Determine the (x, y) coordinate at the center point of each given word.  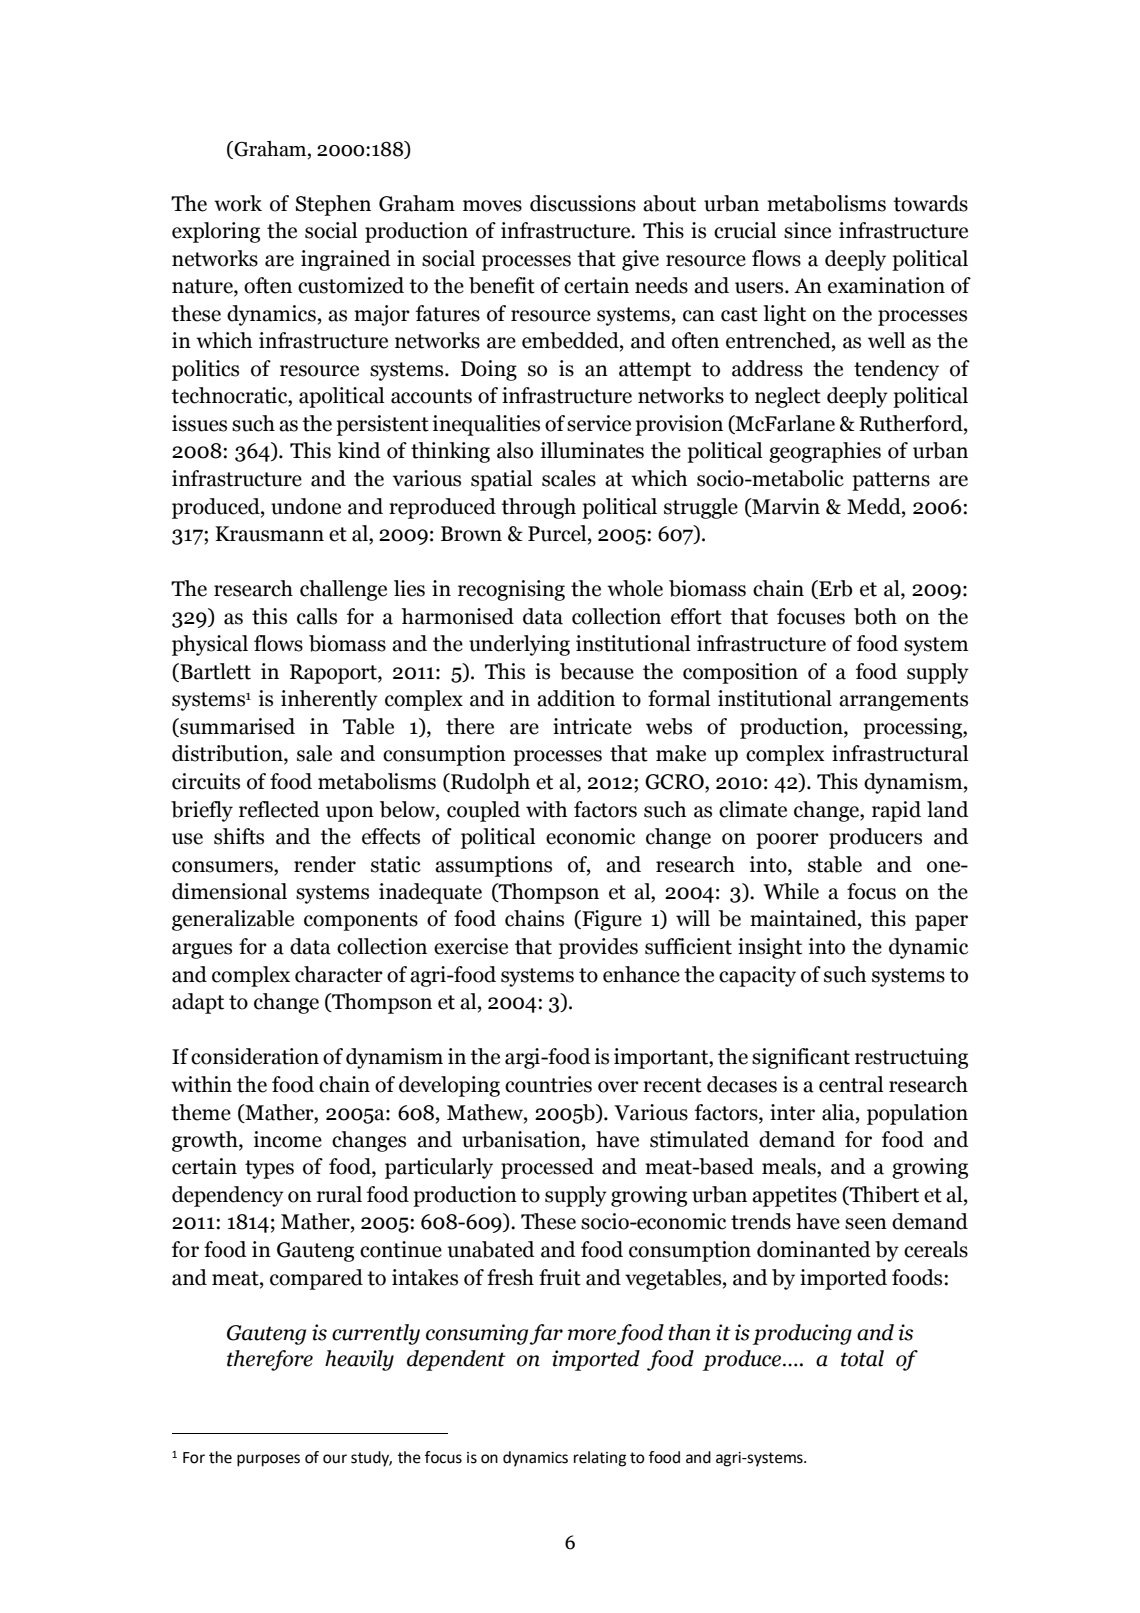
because (597, 671)
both (875, 616)
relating (600, 1459)
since (807, 230)
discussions (583, 203)
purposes (268, 1460)
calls (317, 616)
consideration (255, 1056)
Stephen (333, 205)
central (851, 1084)
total (862, 1358)
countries (548, 1084)
